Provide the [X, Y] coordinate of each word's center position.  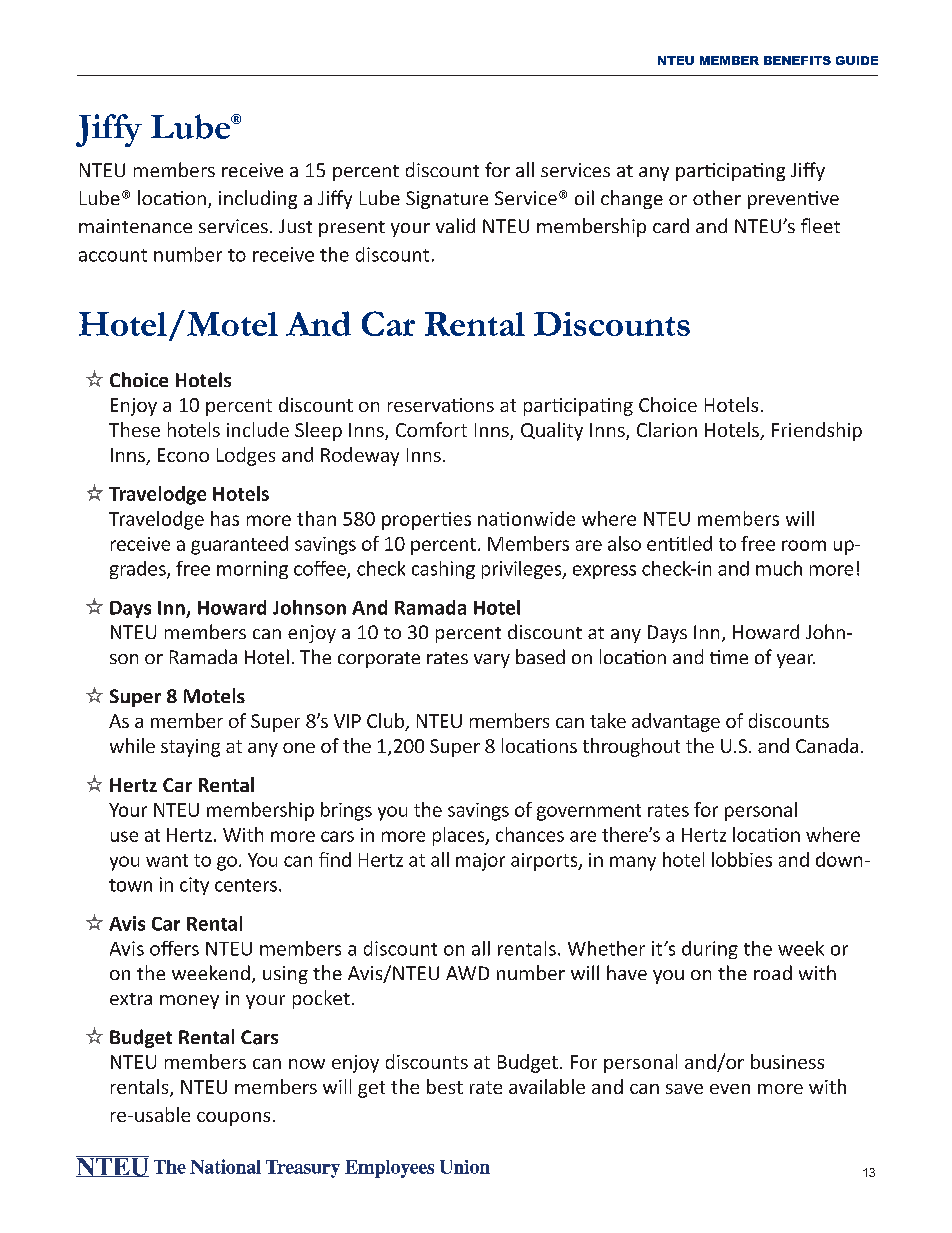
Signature [447, 200]
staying [190, 748]
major [480, 862]
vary [492, 661]
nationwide [526, 518]
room [804, 545]
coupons [233, 1119]
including [258, 199]
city [194, 886]
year [796, 661]
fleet [820, 225]
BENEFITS [797, 60]
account [113, 255]
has [225, 518]
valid [455, 225]
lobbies [742, 859]
